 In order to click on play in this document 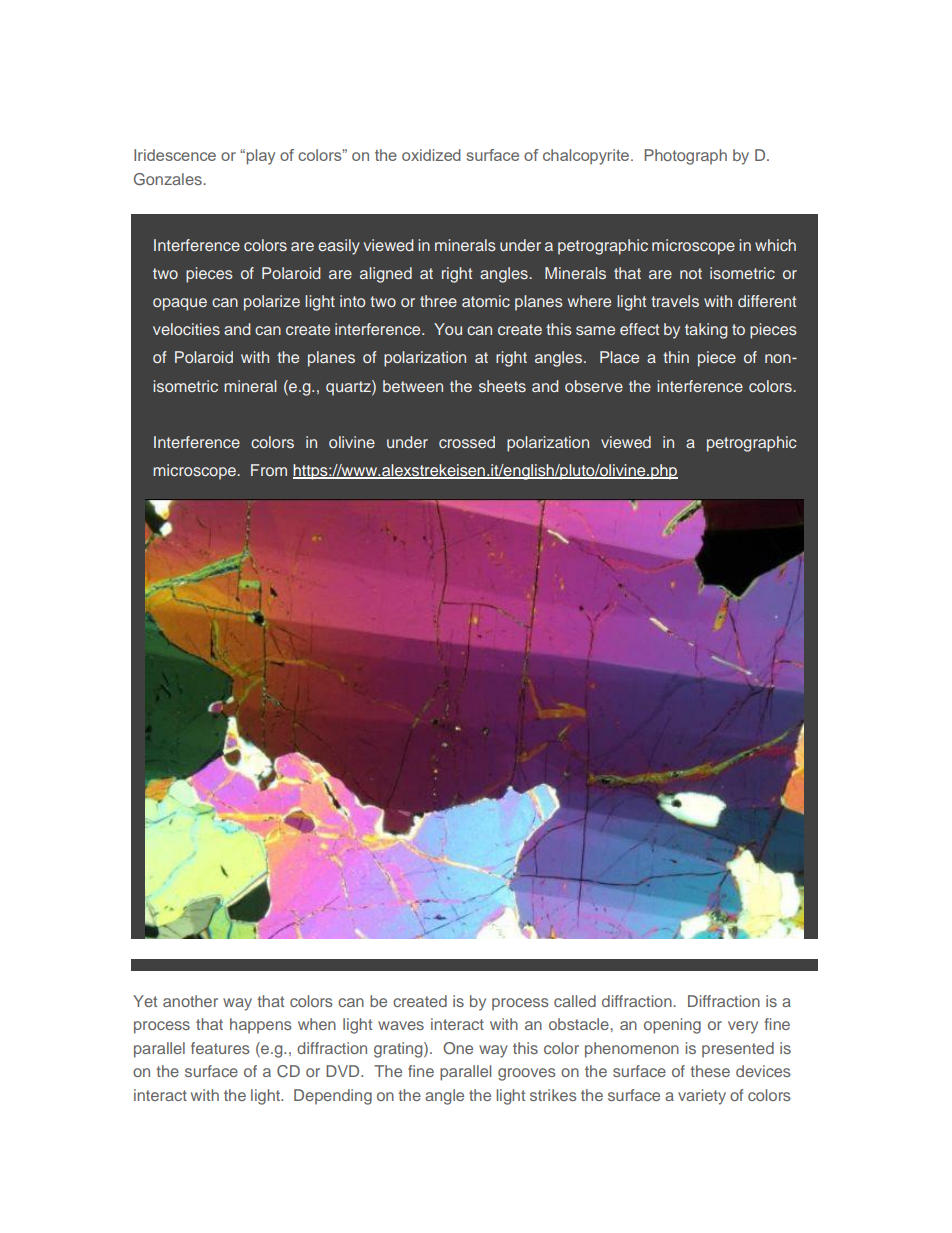, I will do `click(259, 157)`.
